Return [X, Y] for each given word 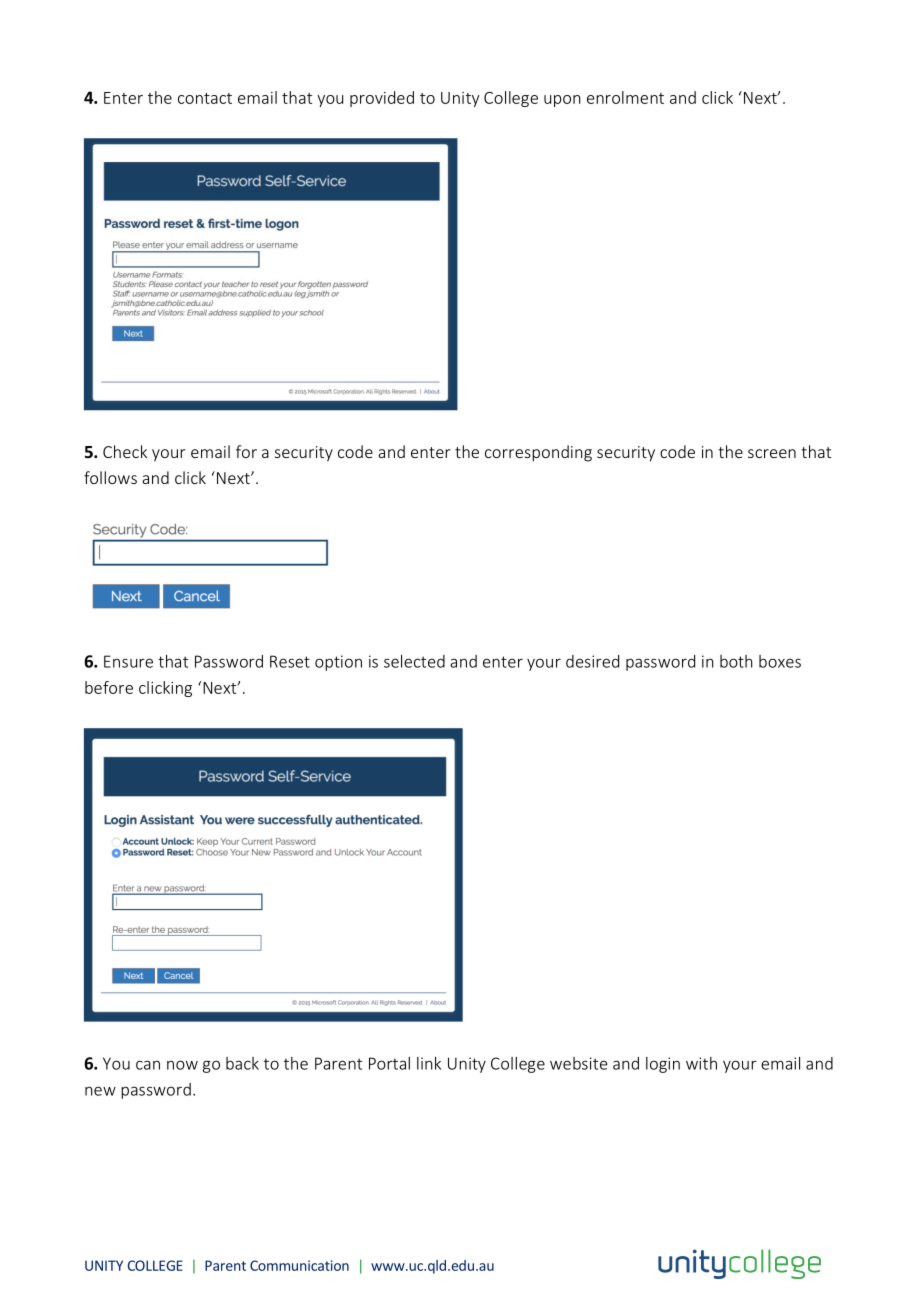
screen [772, 453]
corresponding [538, 453]
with [701, 1063]
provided [382, 99]
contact [205, 98]
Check [125, 451]
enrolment [625, 97]
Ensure [128, 661]
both [736, 661]
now [182, 1065]
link [429, 1063]
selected [414, 661]
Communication [299, 1265]
